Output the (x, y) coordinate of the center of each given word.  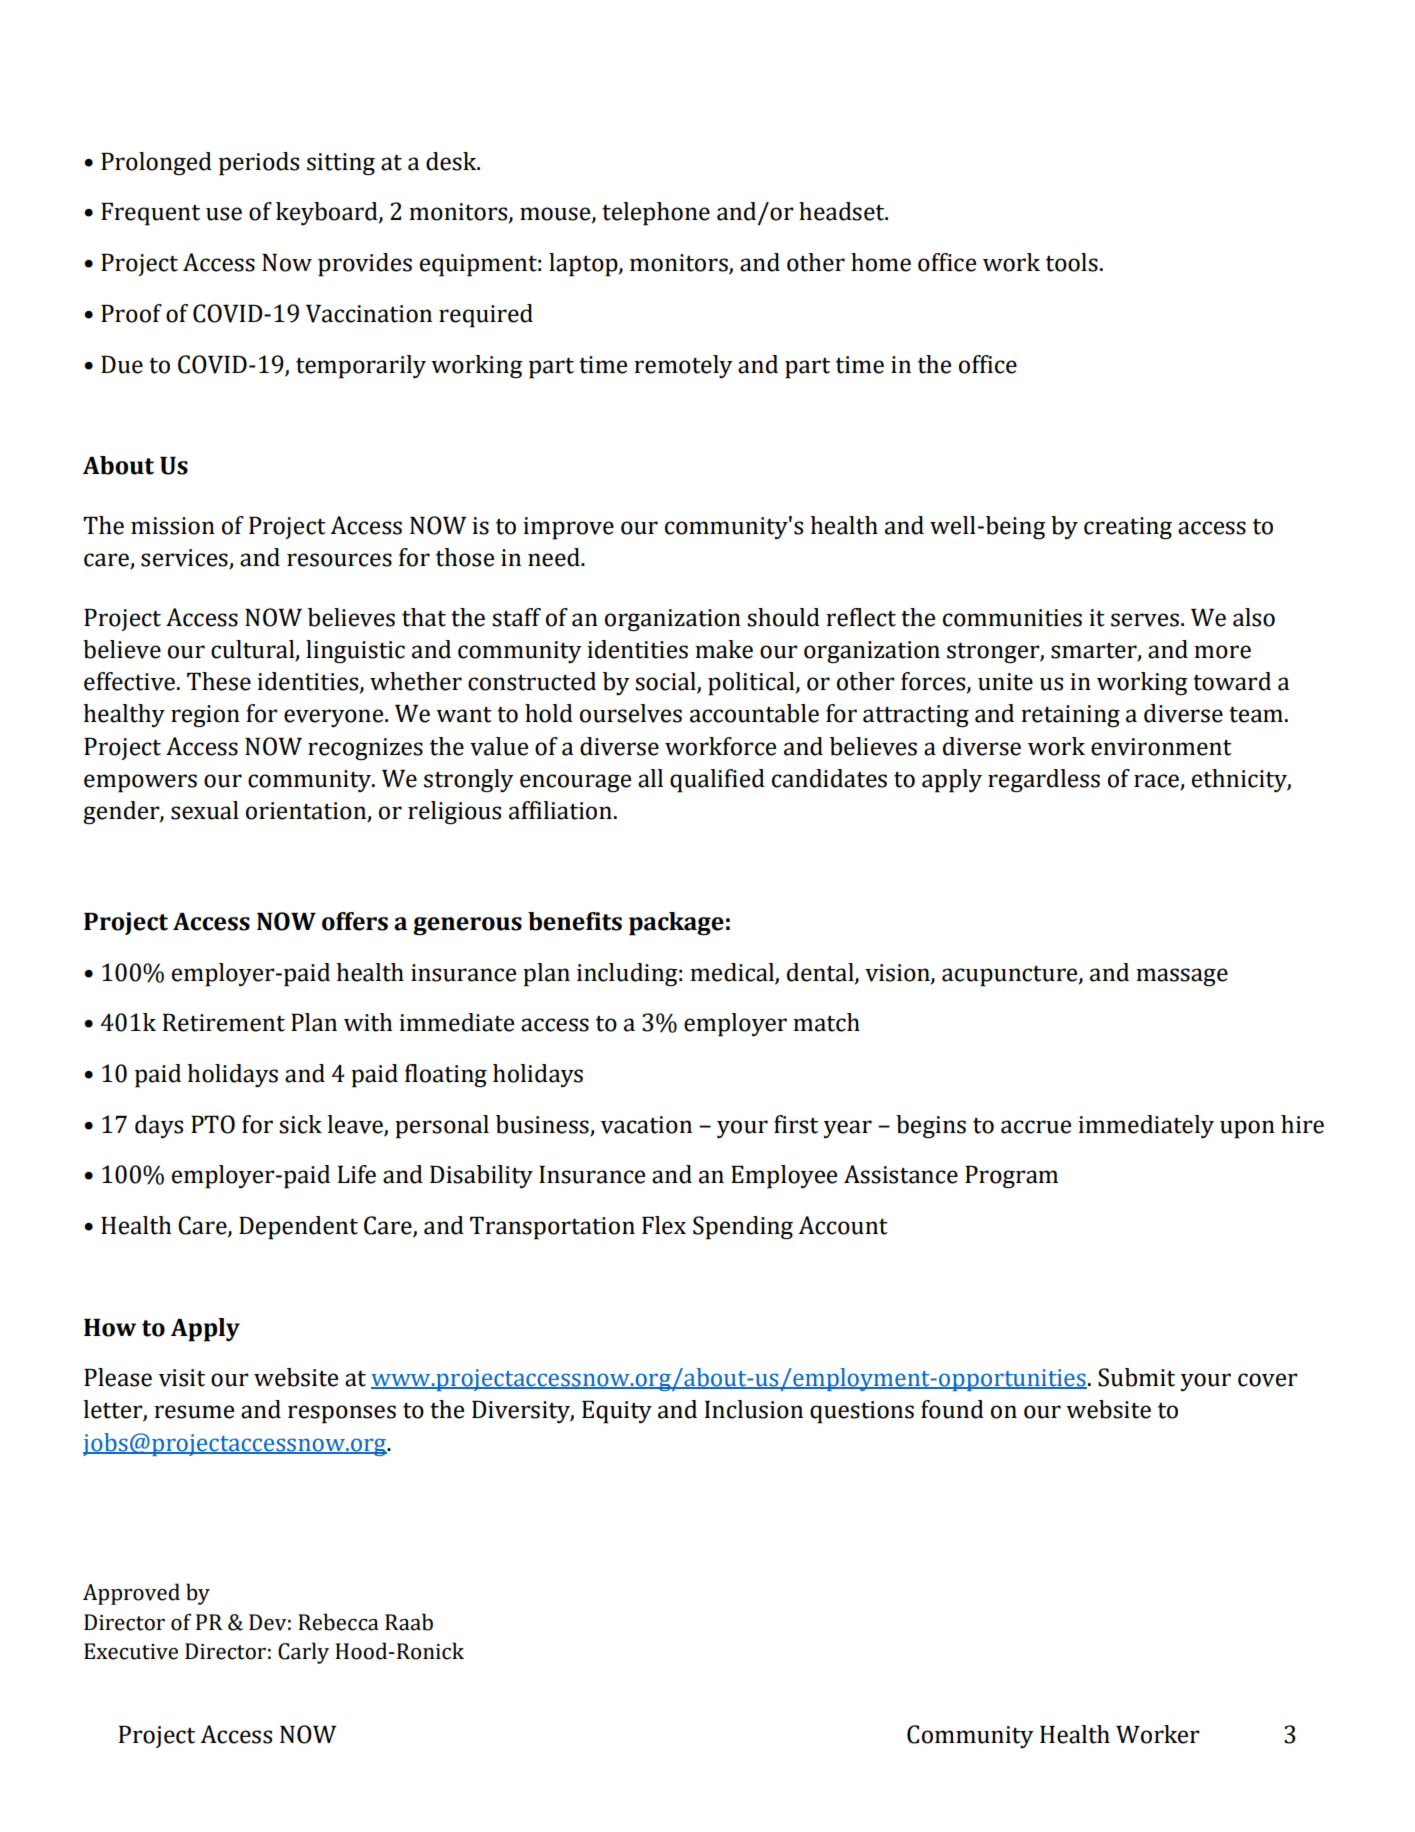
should (783, 617)
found (952, 1409)
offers (355, 921)
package (676, 924)
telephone (656, 214)
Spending (743, 1228)
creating (1128, 528)
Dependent (298, 1228)
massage (1182, 977)
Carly (303, 1653)
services (185, 559)
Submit (1136, 1377)
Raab (409, 1622)
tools (1072, 262)
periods (259, 164)
